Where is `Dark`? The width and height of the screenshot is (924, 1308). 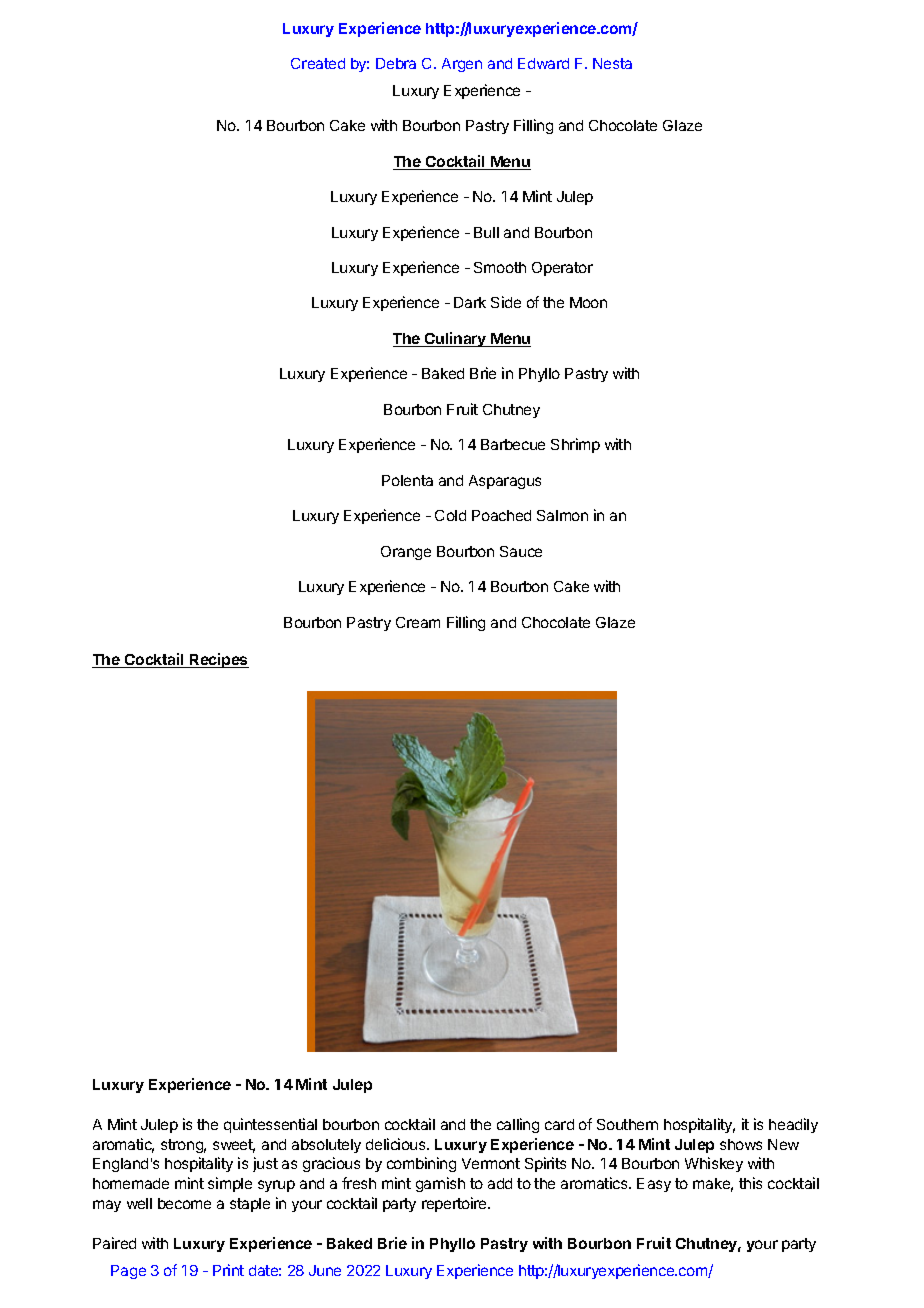
Dark is located at coordinates (470, 302).
